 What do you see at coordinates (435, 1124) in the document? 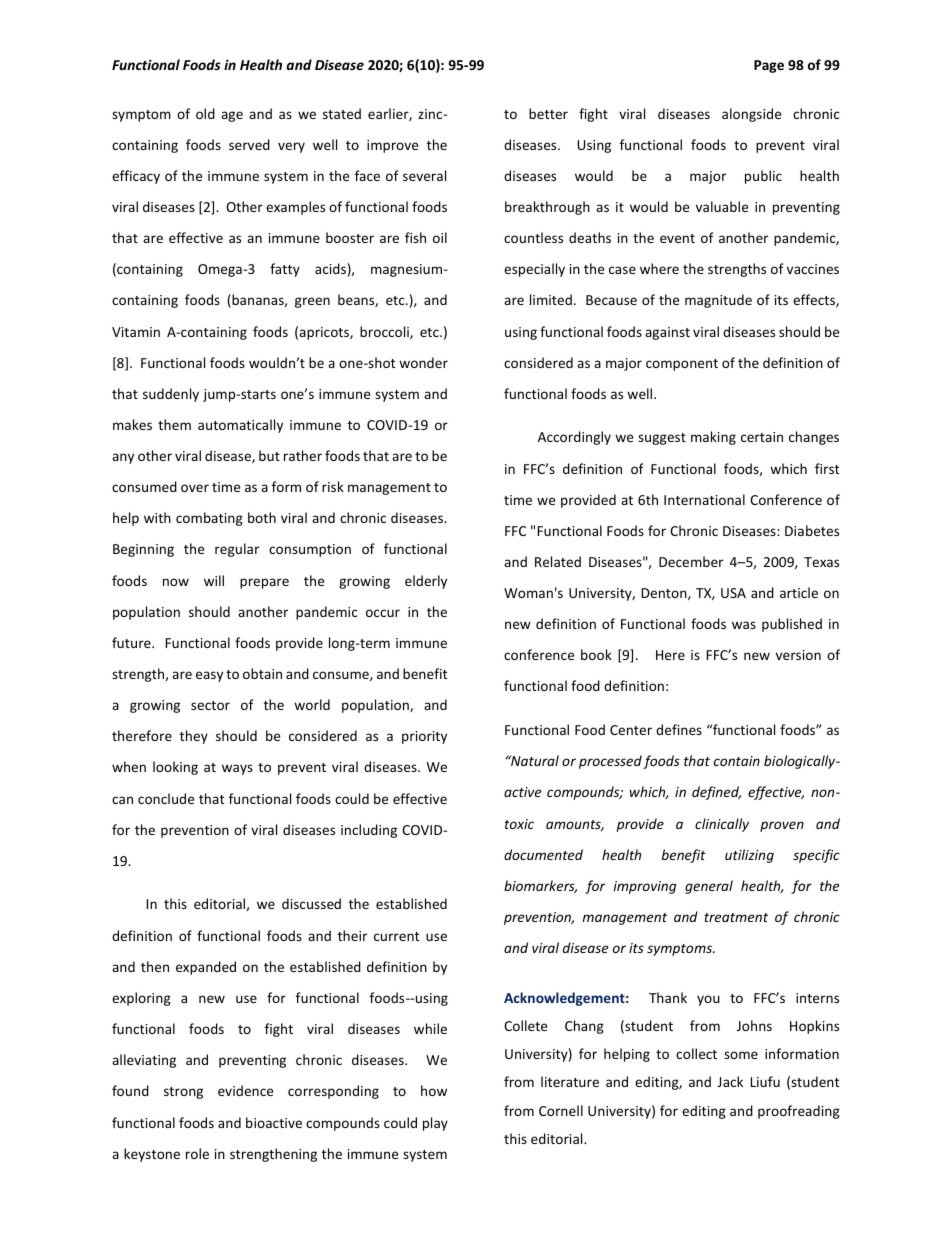
I see `play` at bounding box center [435, 1124].
